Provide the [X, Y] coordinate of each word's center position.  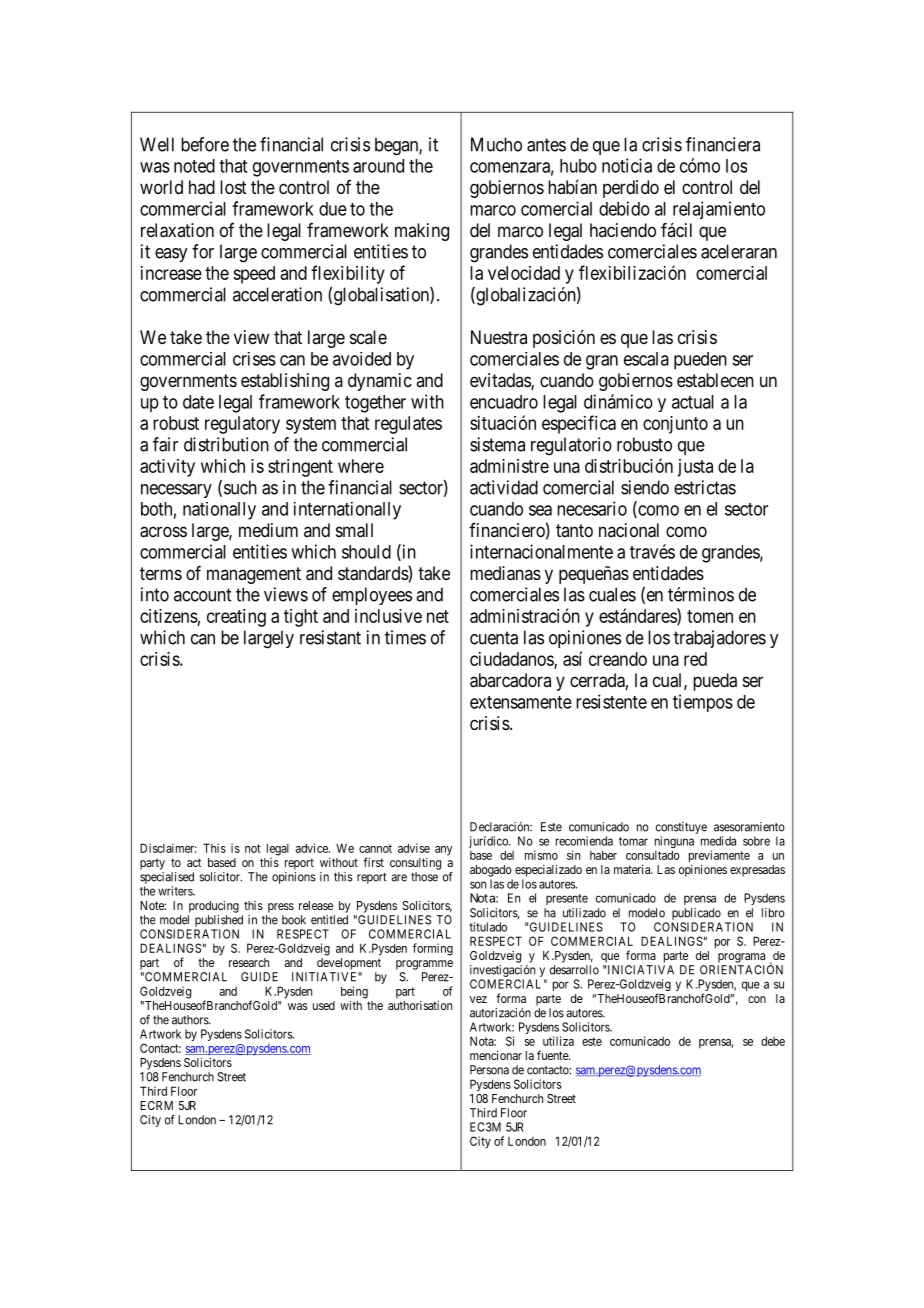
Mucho [496, 144]
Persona [489, 1070]
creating [236, 618]
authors [191, 1020]
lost [233, 187]
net [438, 616]
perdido [631, 189]
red [695, 659]
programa [741, 958]
